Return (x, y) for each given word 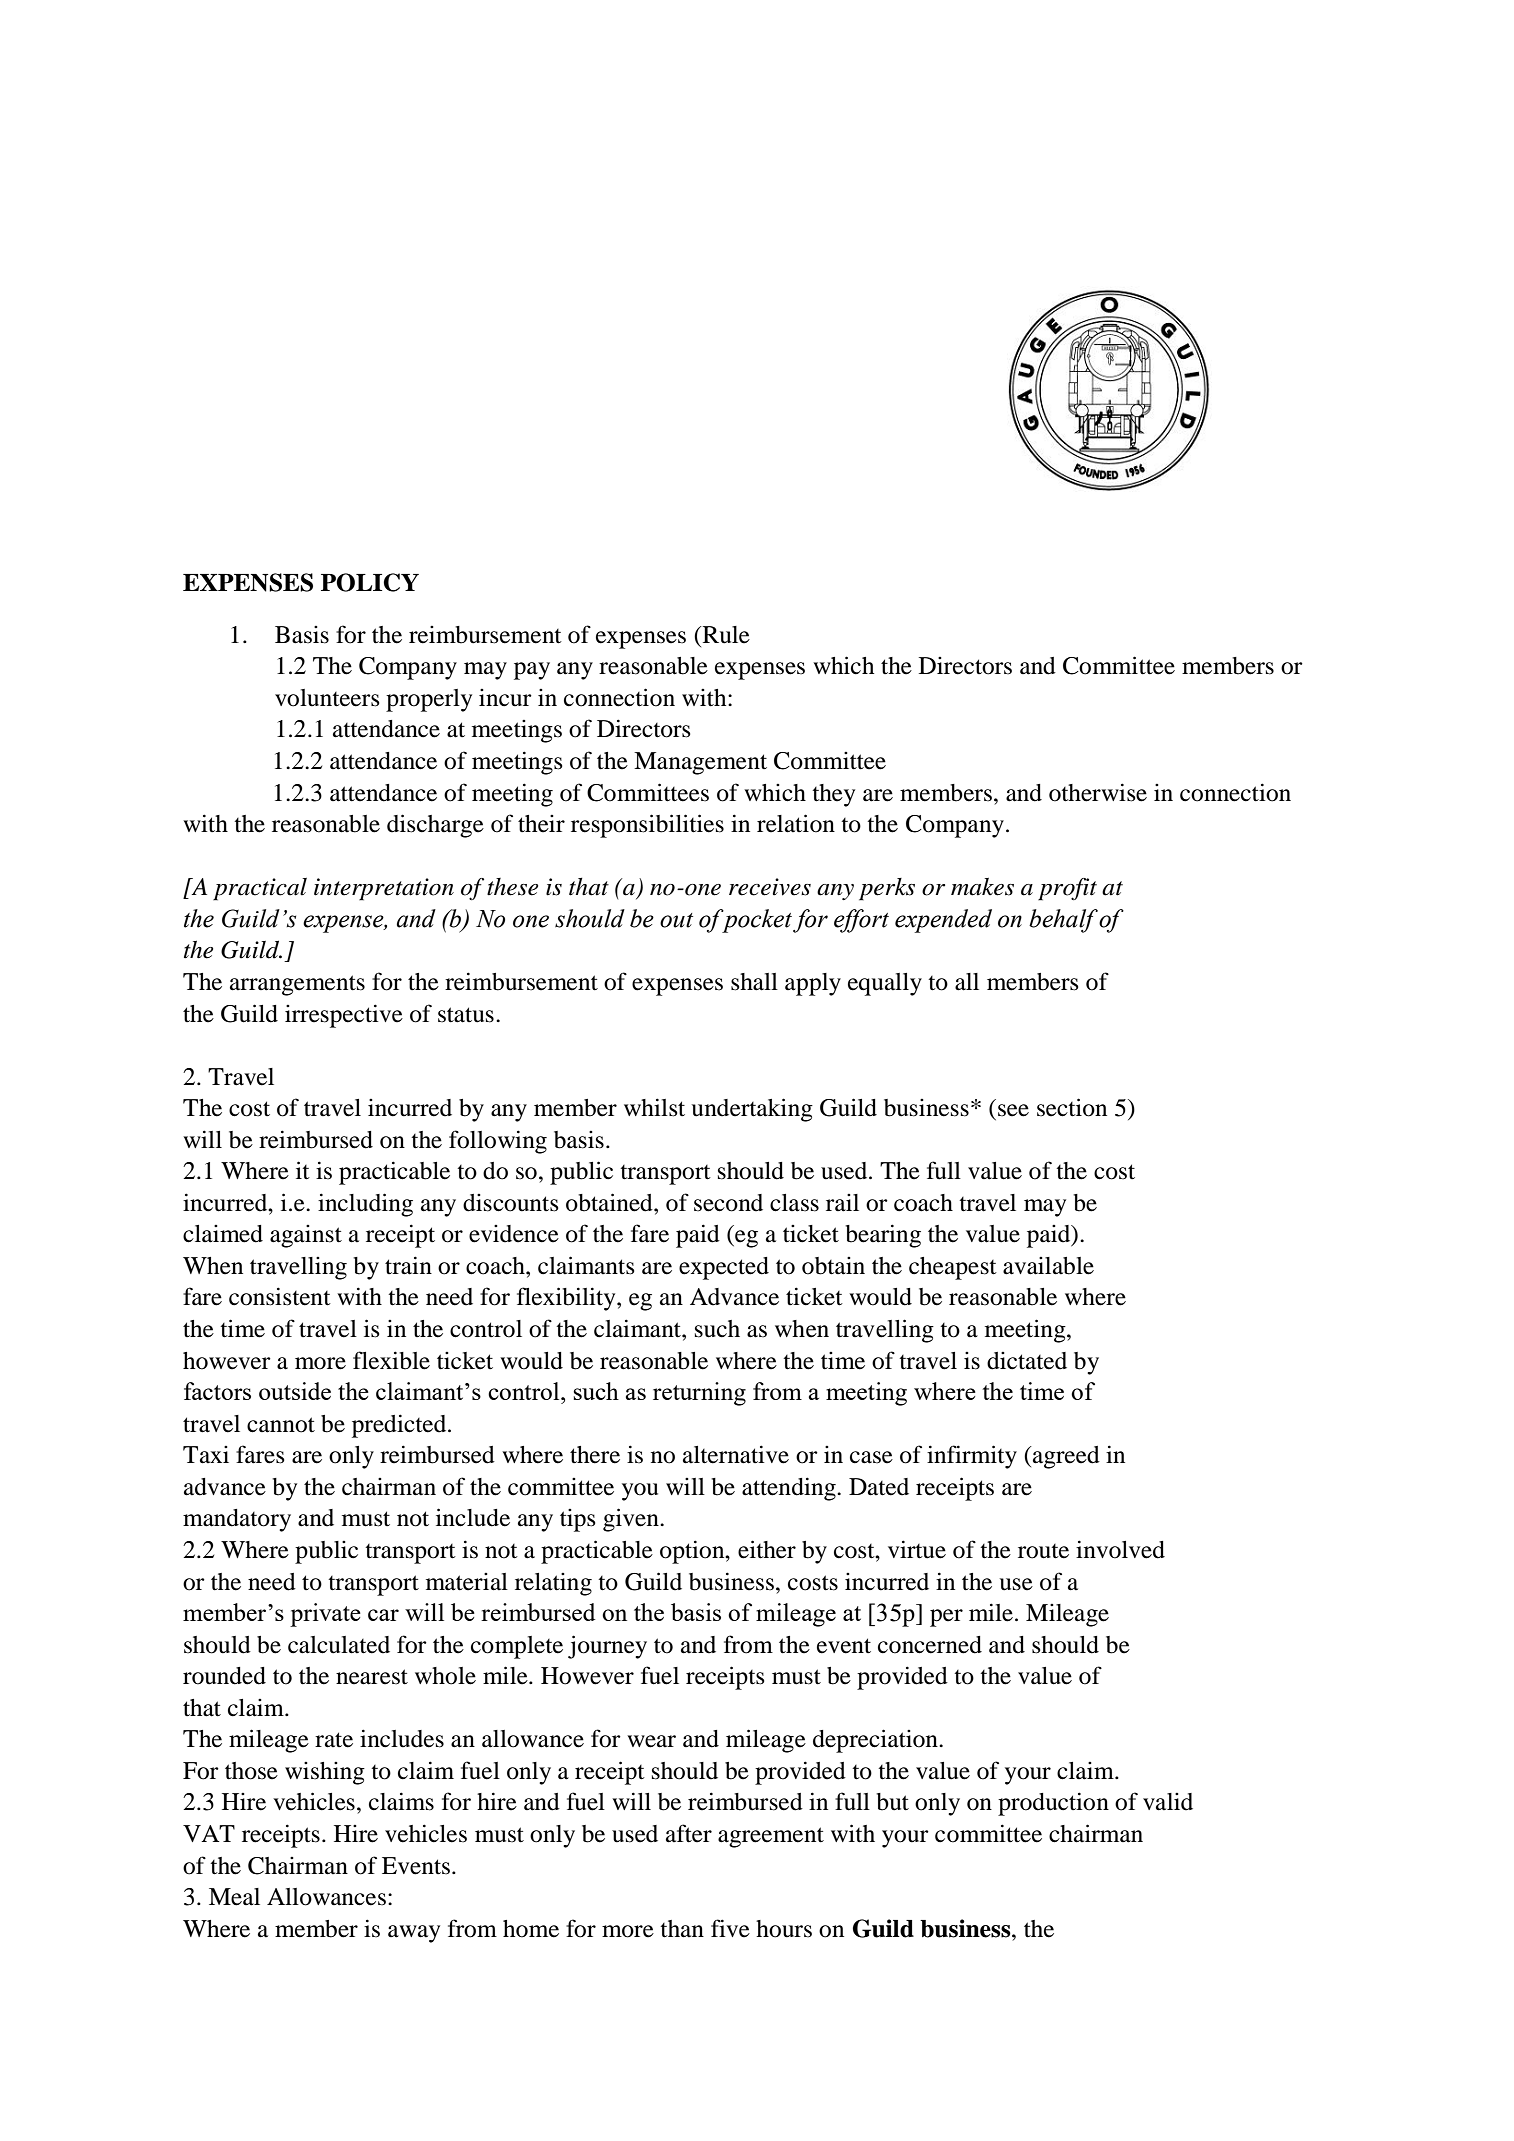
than (682, 1929)
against (306, 1236)
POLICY (370, 582)
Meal (234, 1897)
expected (724, 1268)
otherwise (1098, 792)
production (1053, 1804)
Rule (725, 635)
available (1048, 1266)
